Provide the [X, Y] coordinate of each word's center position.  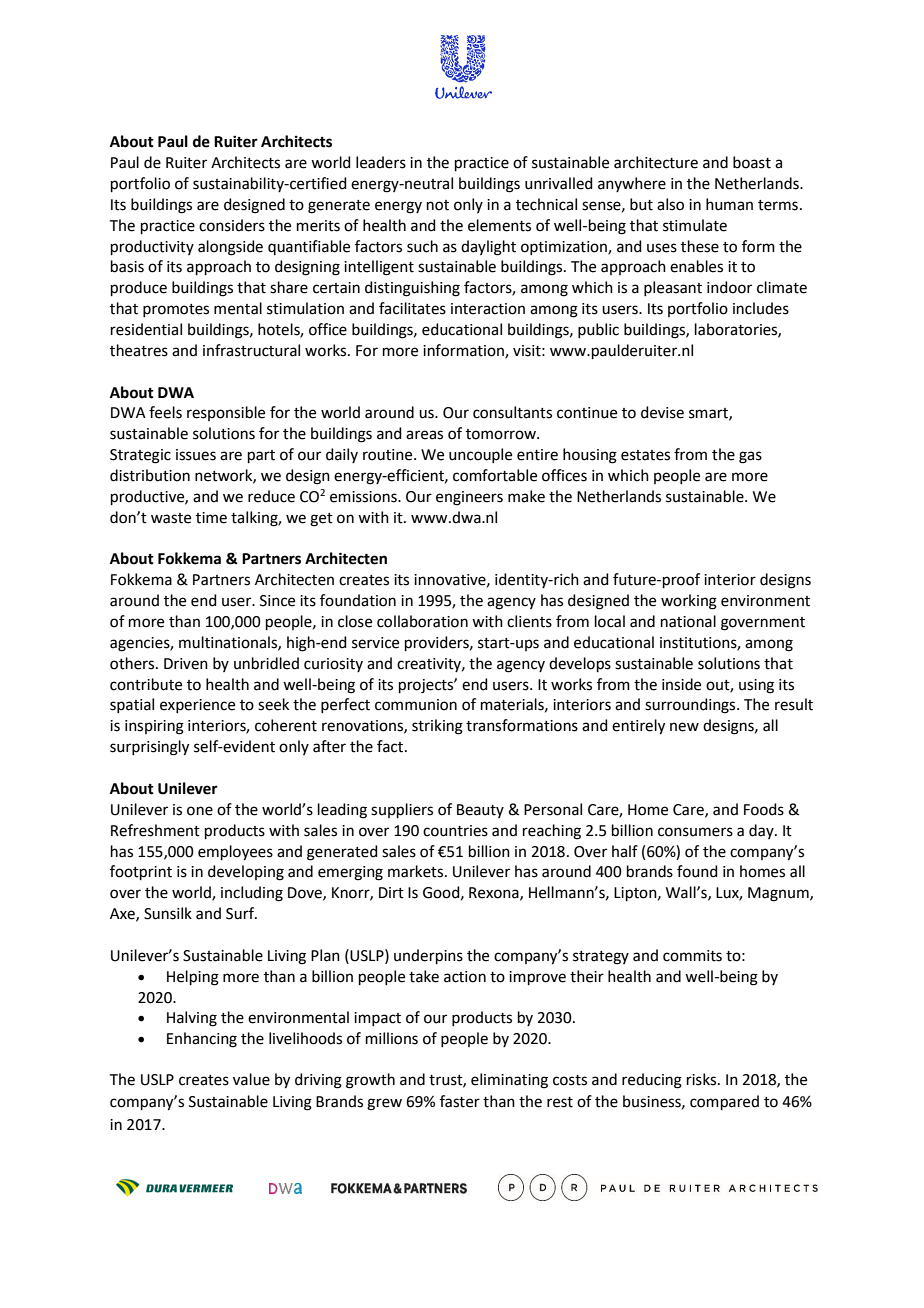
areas [424, 435]
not [438, 205]
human [729, 204]
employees [235, 853]
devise [662, 412]
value [251, 1079]
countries [455, 831]
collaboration [422, 621]
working [689, 602]
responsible [226, 413]
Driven [186, 664]
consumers [695, 832]
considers [232, 225]
